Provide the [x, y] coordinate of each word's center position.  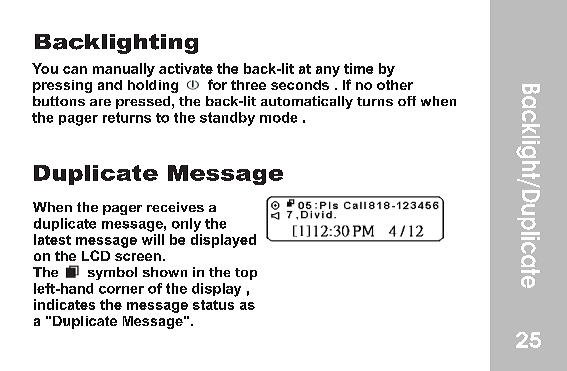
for [217, 84]
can [75, 70]
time [358, 68]
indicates [64, 304]
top [246, 274]
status [213, 305]
